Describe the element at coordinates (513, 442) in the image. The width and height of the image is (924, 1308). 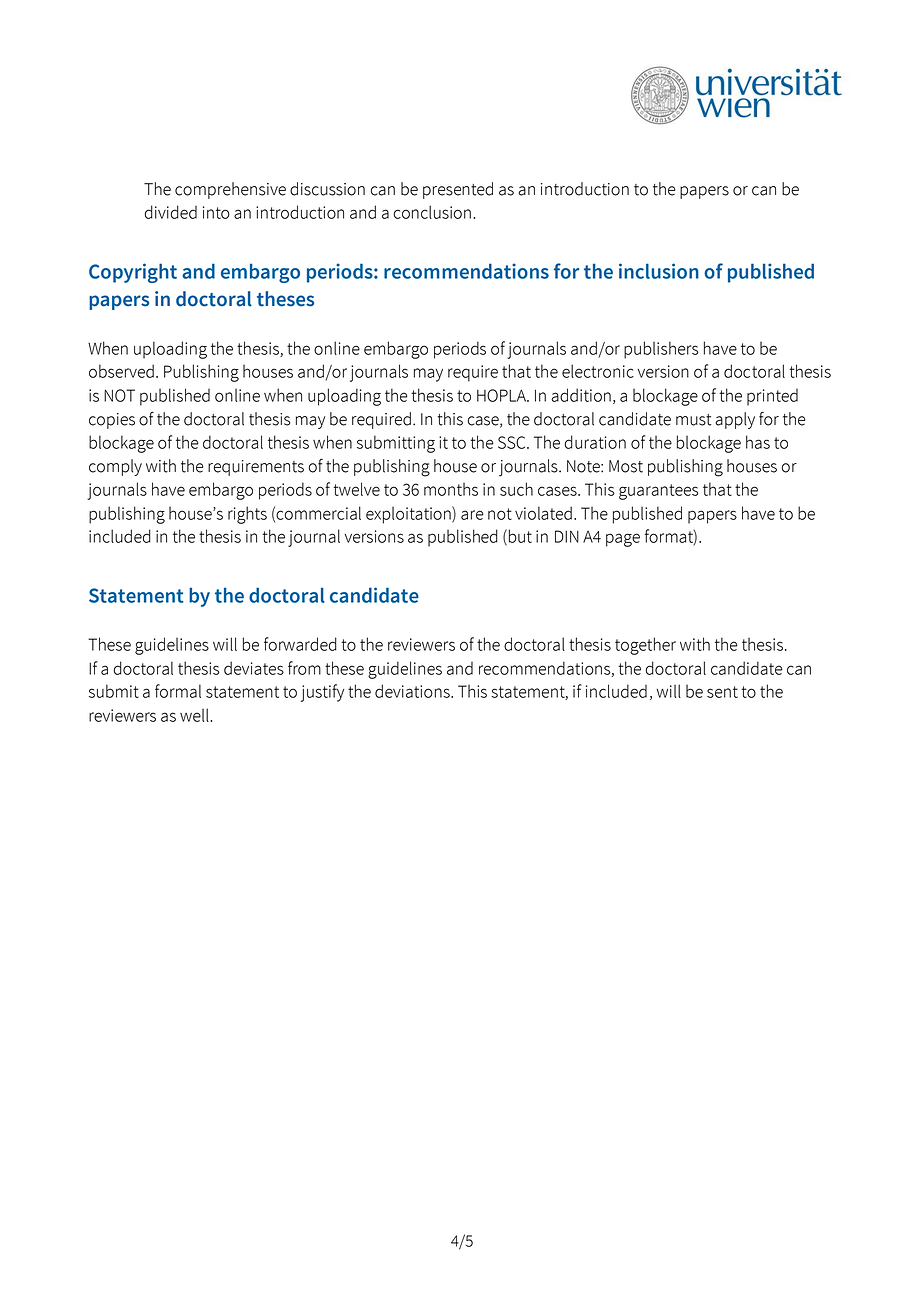
I see `SSC` at that location.
